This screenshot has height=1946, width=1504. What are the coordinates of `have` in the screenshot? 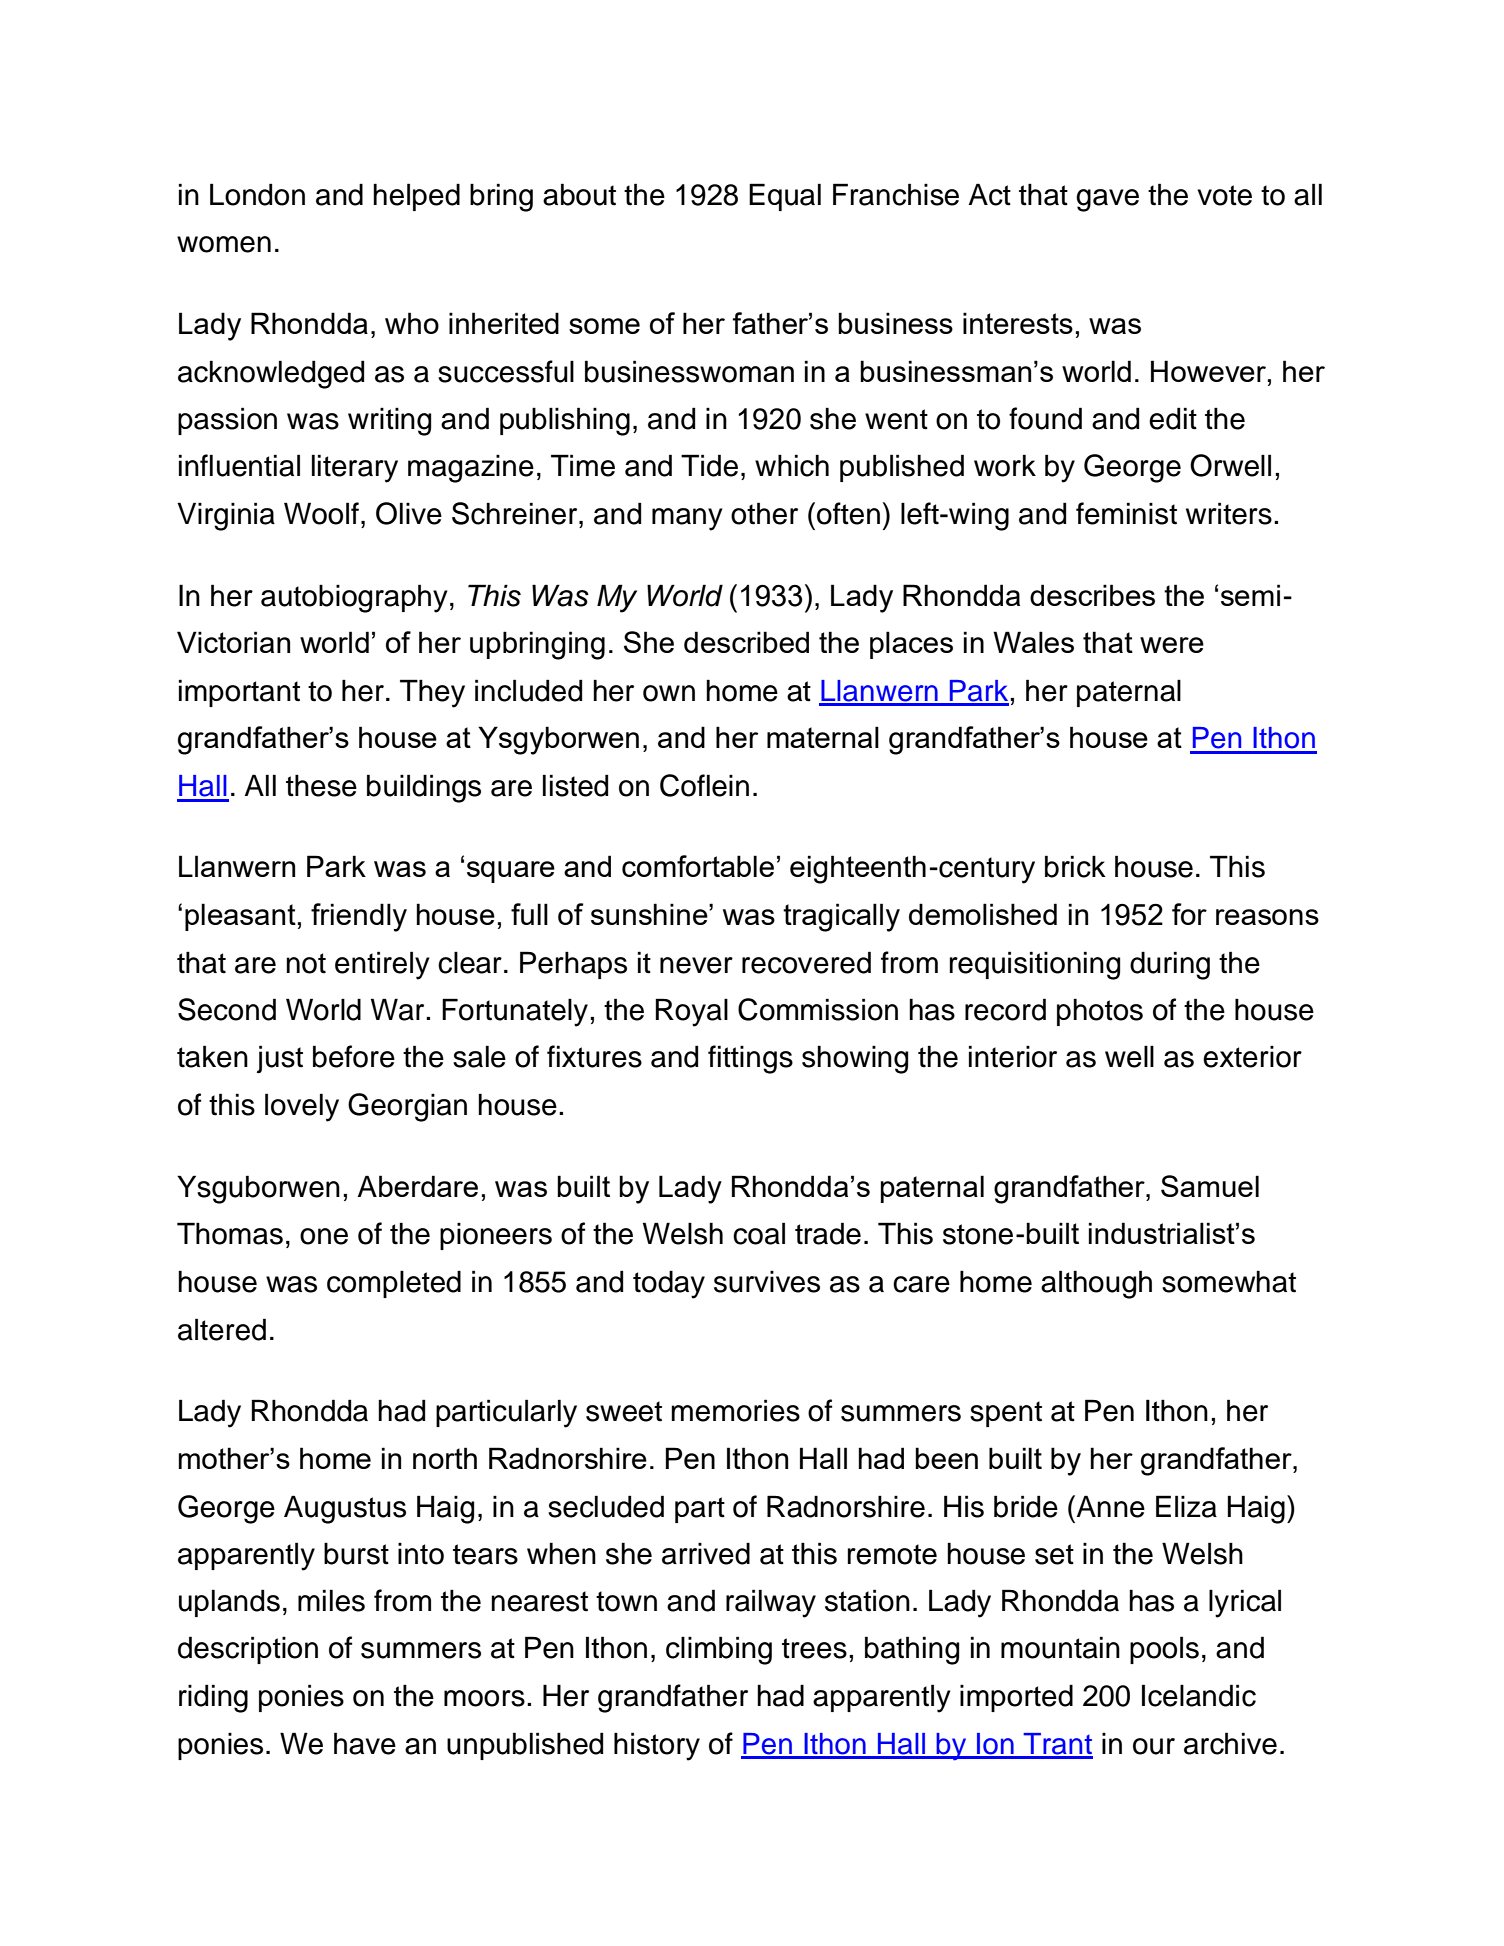 It's located at (365, 1743).
